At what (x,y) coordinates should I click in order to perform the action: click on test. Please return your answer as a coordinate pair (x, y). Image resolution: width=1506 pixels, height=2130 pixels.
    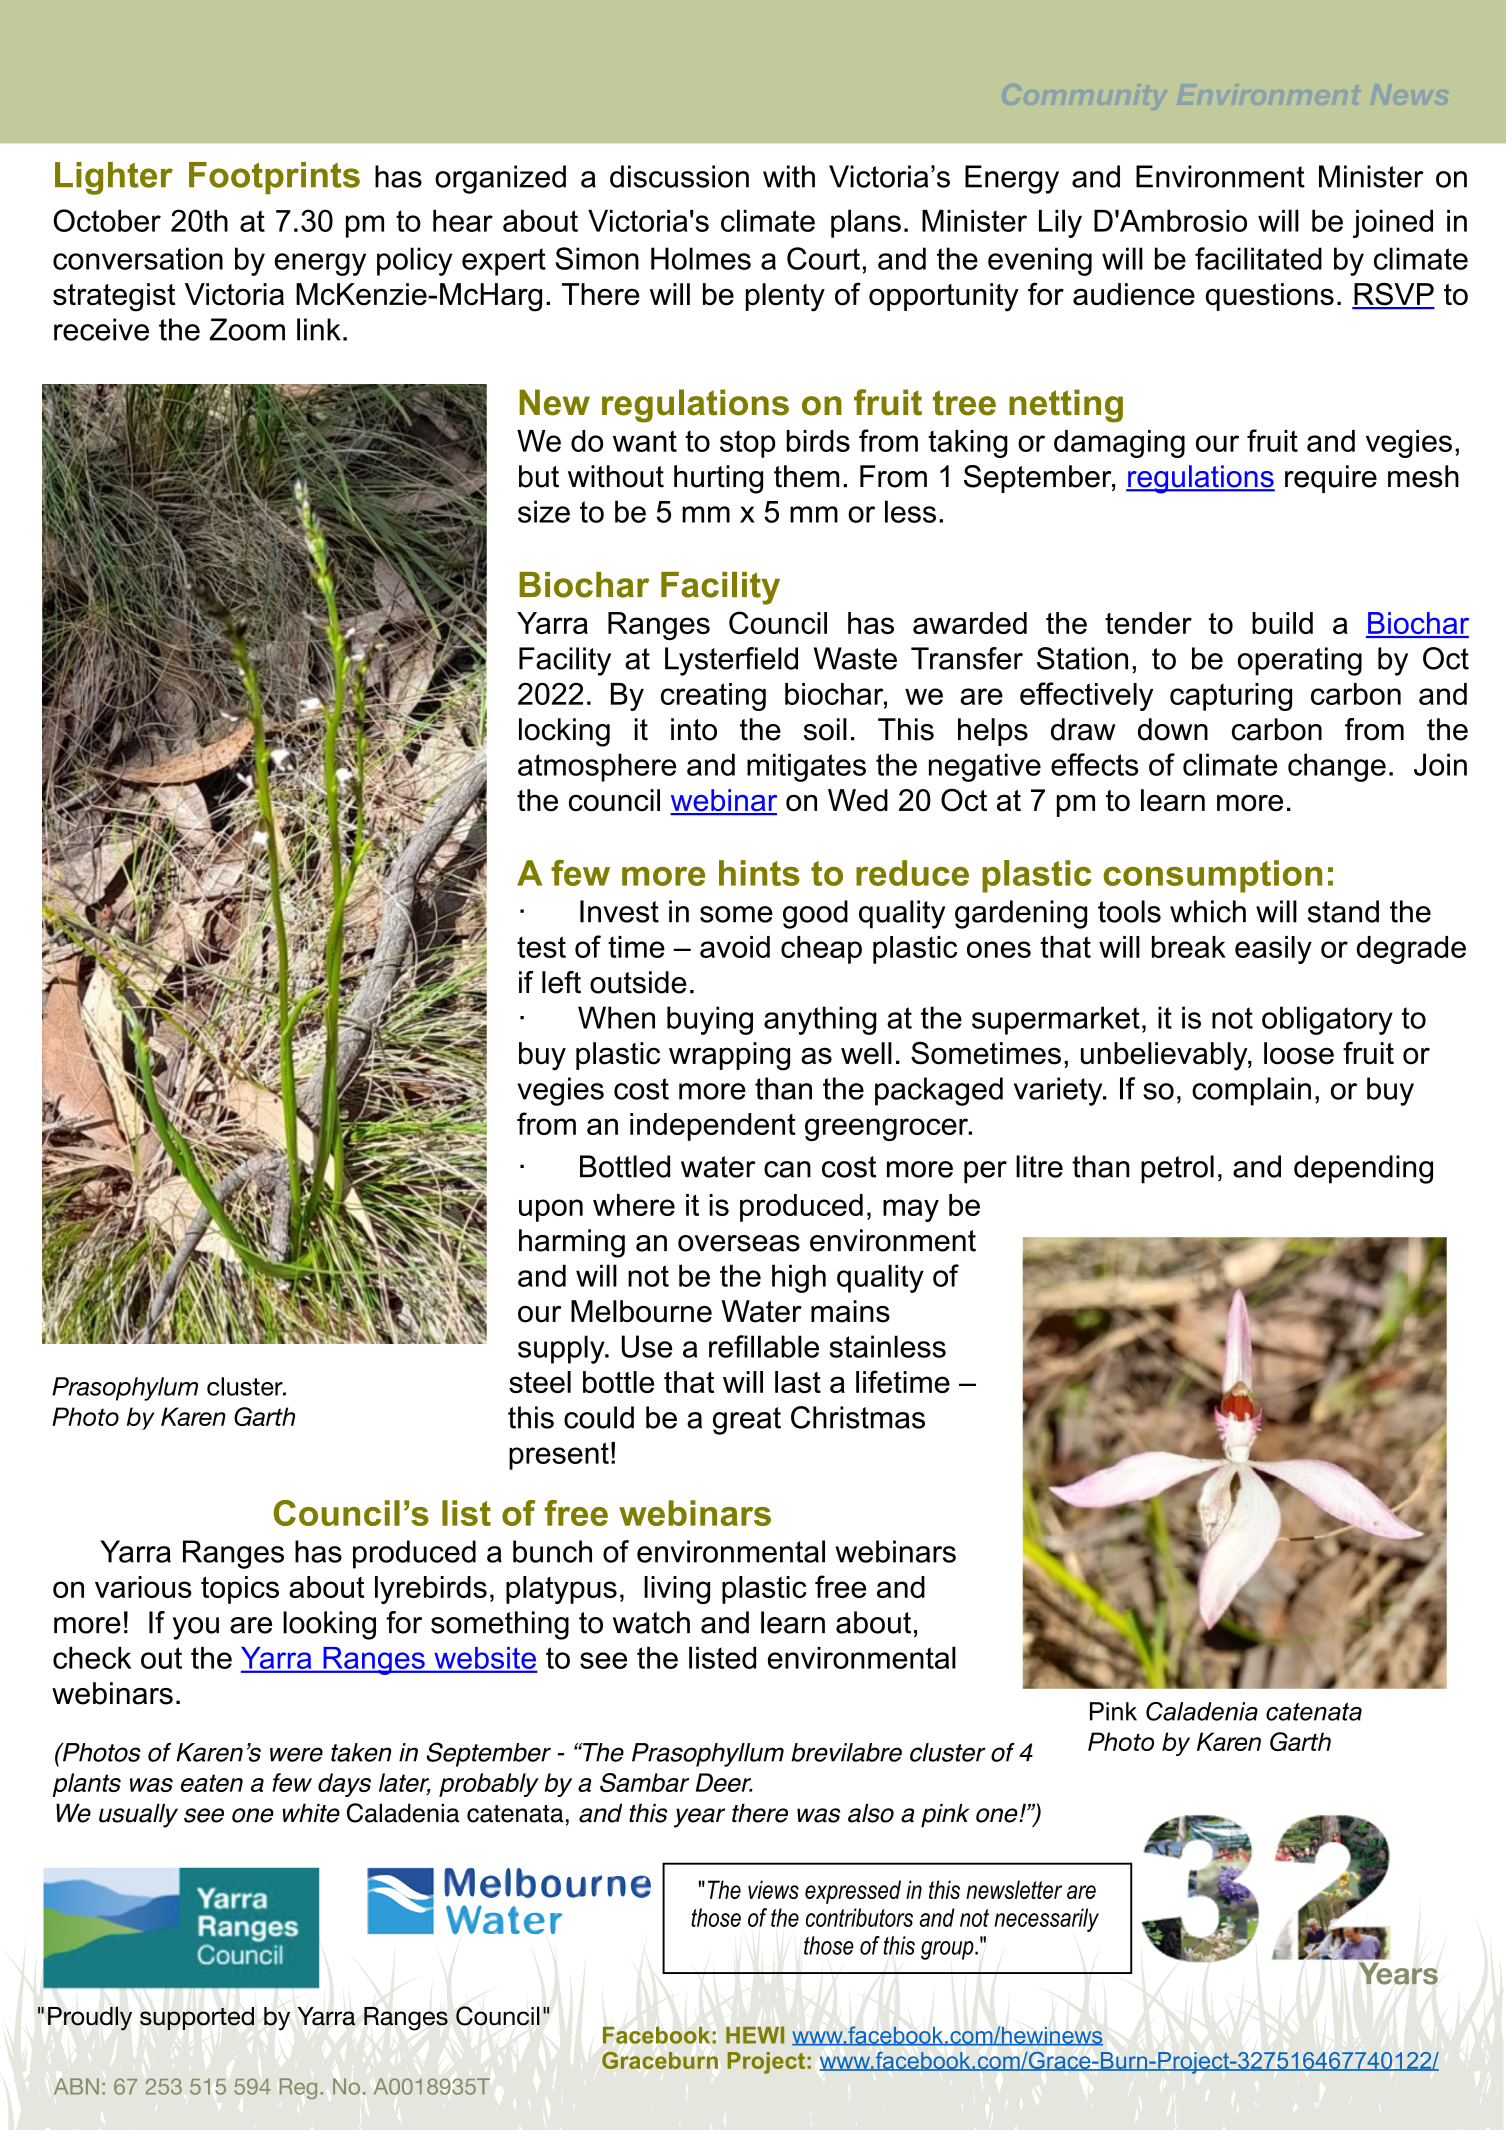
    Looking at the image, I should click on (541, 947).
